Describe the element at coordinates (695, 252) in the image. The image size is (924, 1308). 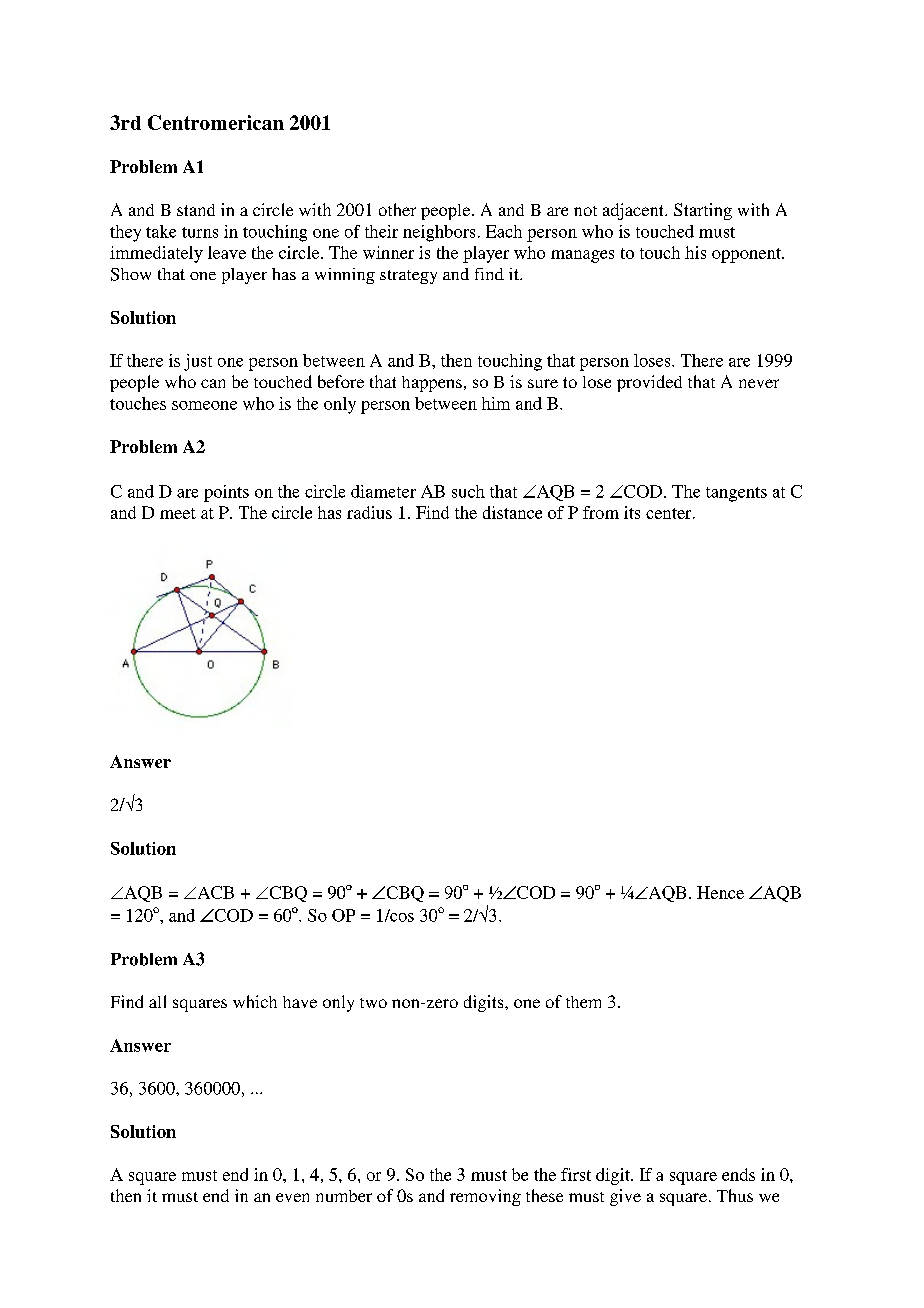
I see `his` at that location.
